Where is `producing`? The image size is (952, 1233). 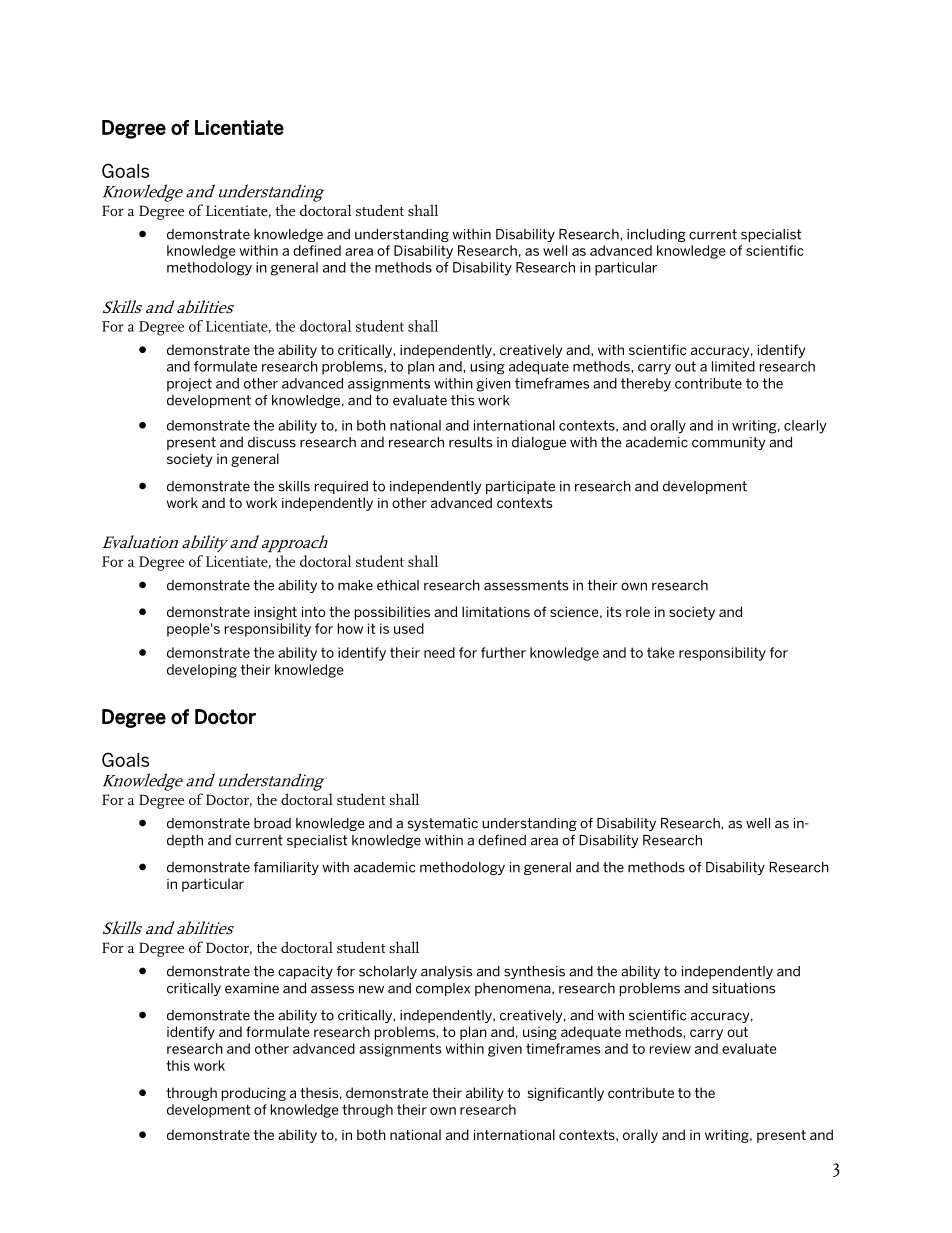 producing is located at coordinates (254, 1094).
